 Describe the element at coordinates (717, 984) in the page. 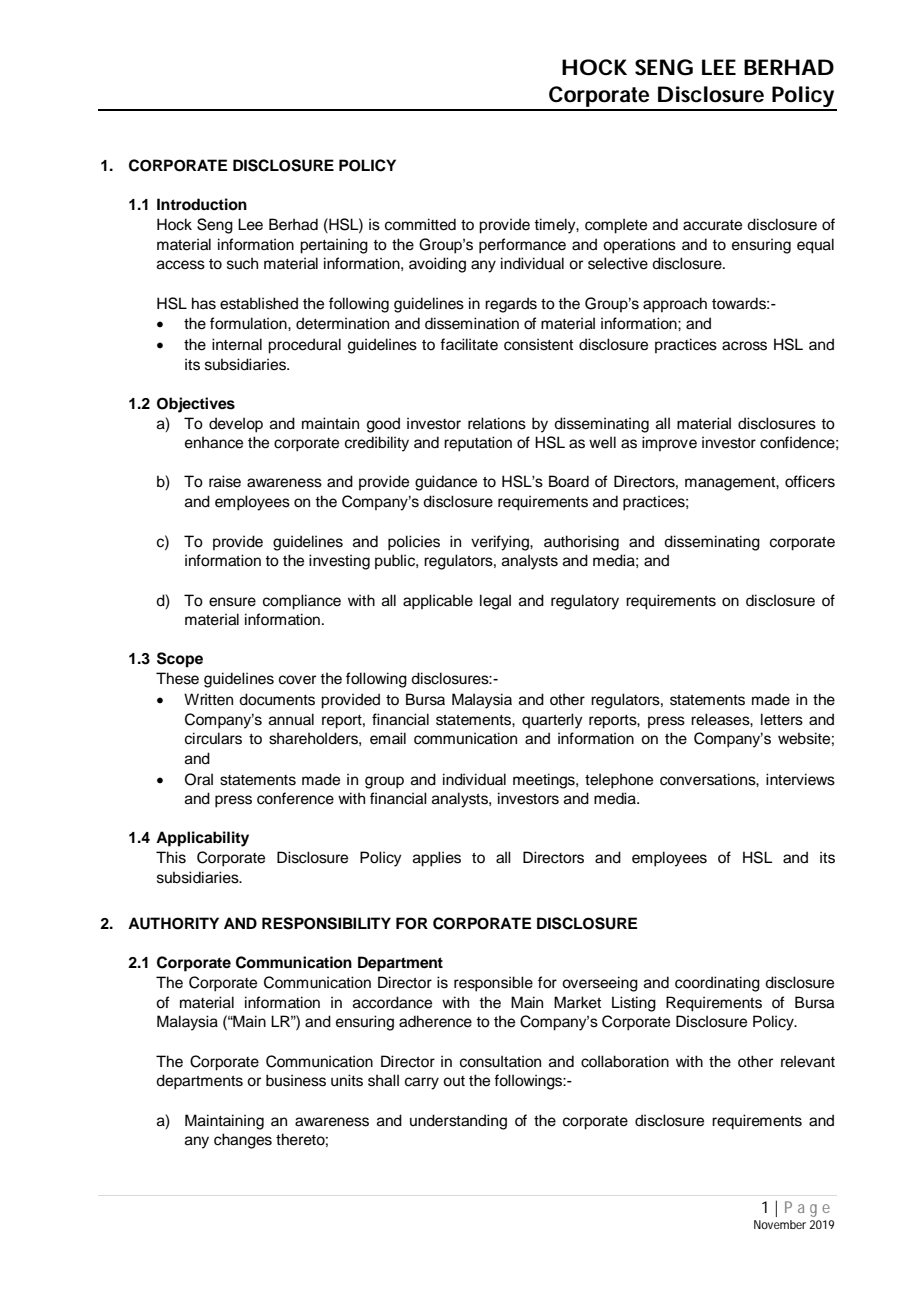

I see `coordinating` at that location.
